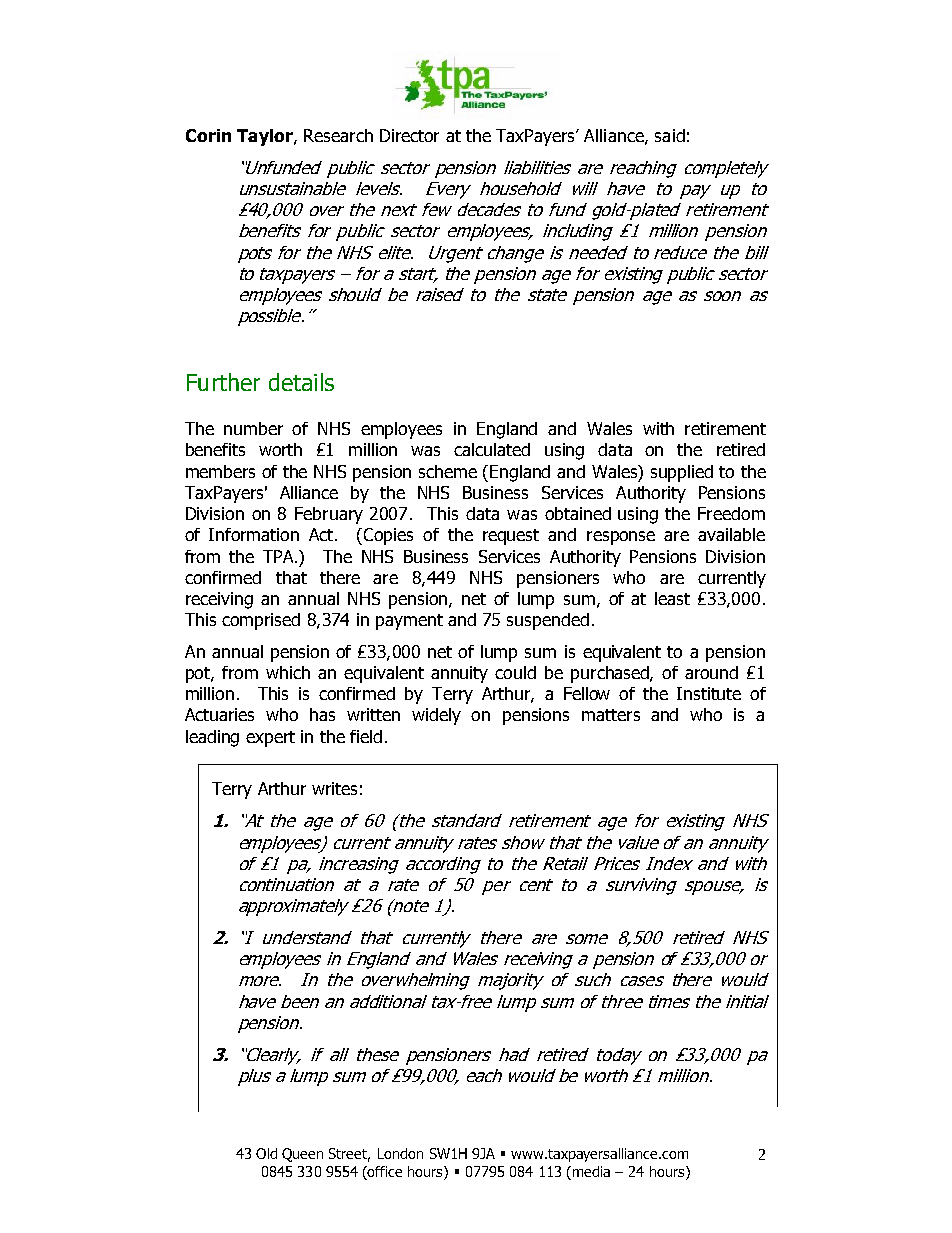  Describe the element at coordinates (409, 135) in the screenshot. I see `Director` at that location.
